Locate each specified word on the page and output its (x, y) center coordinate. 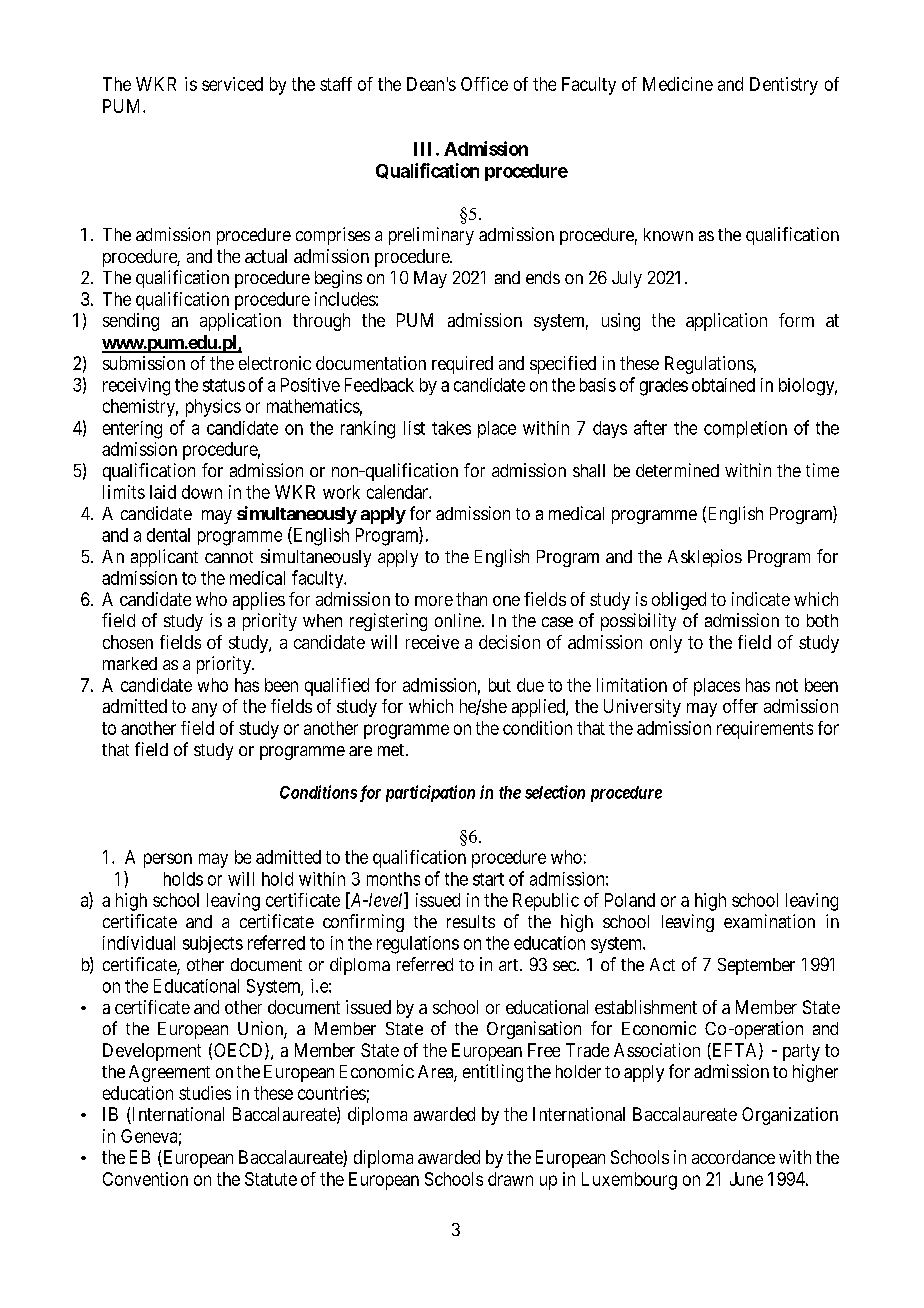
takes (451, 428)
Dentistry (784, 86)
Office (484, 84)
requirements (765, 730)
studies (205, 1093)
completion (745, 429)
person (168, 860)
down (202, 492)
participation (430, 793)
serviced (232, 84)
